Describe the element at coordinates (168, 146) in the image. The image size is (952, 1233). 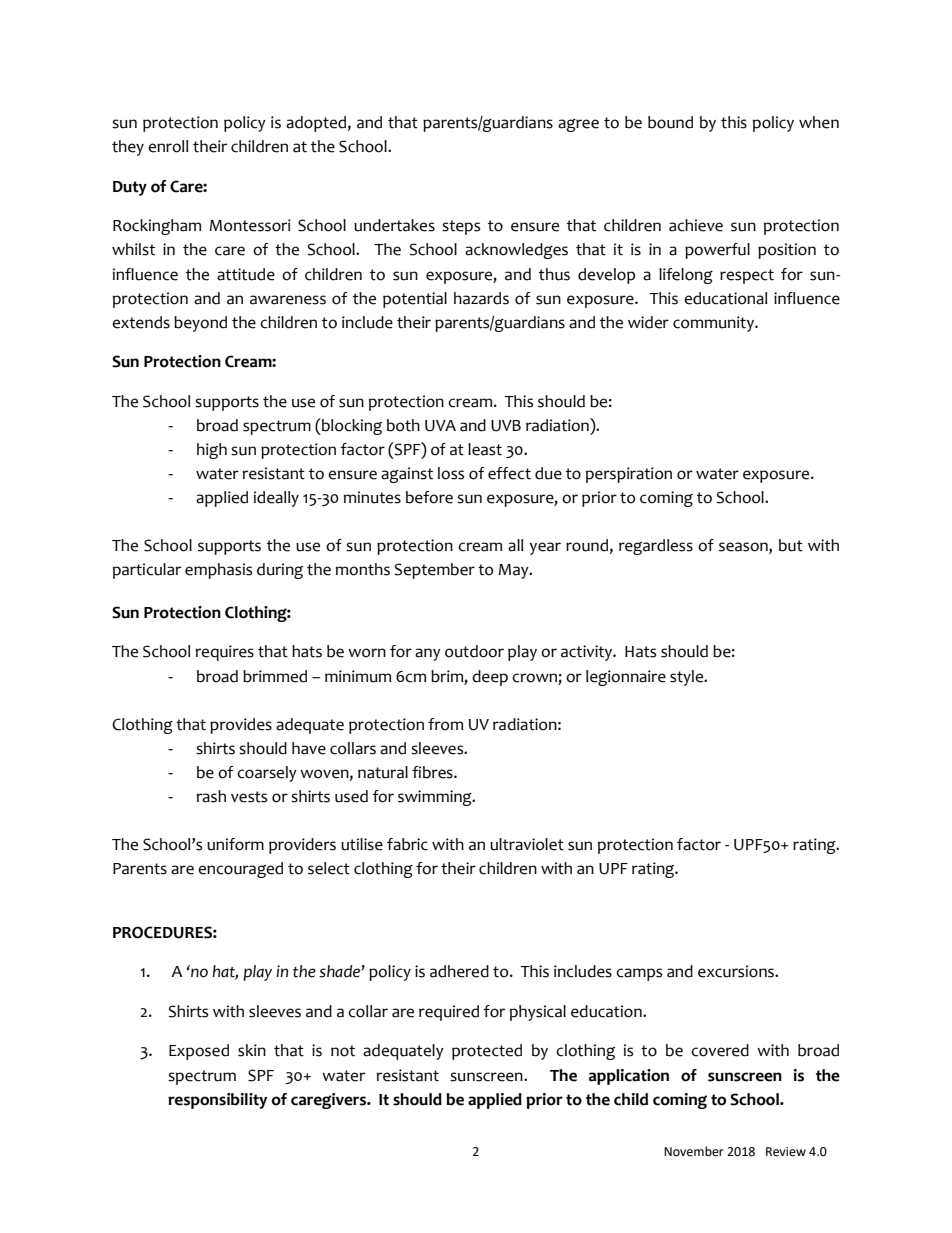
I see `enroll` at that location.
